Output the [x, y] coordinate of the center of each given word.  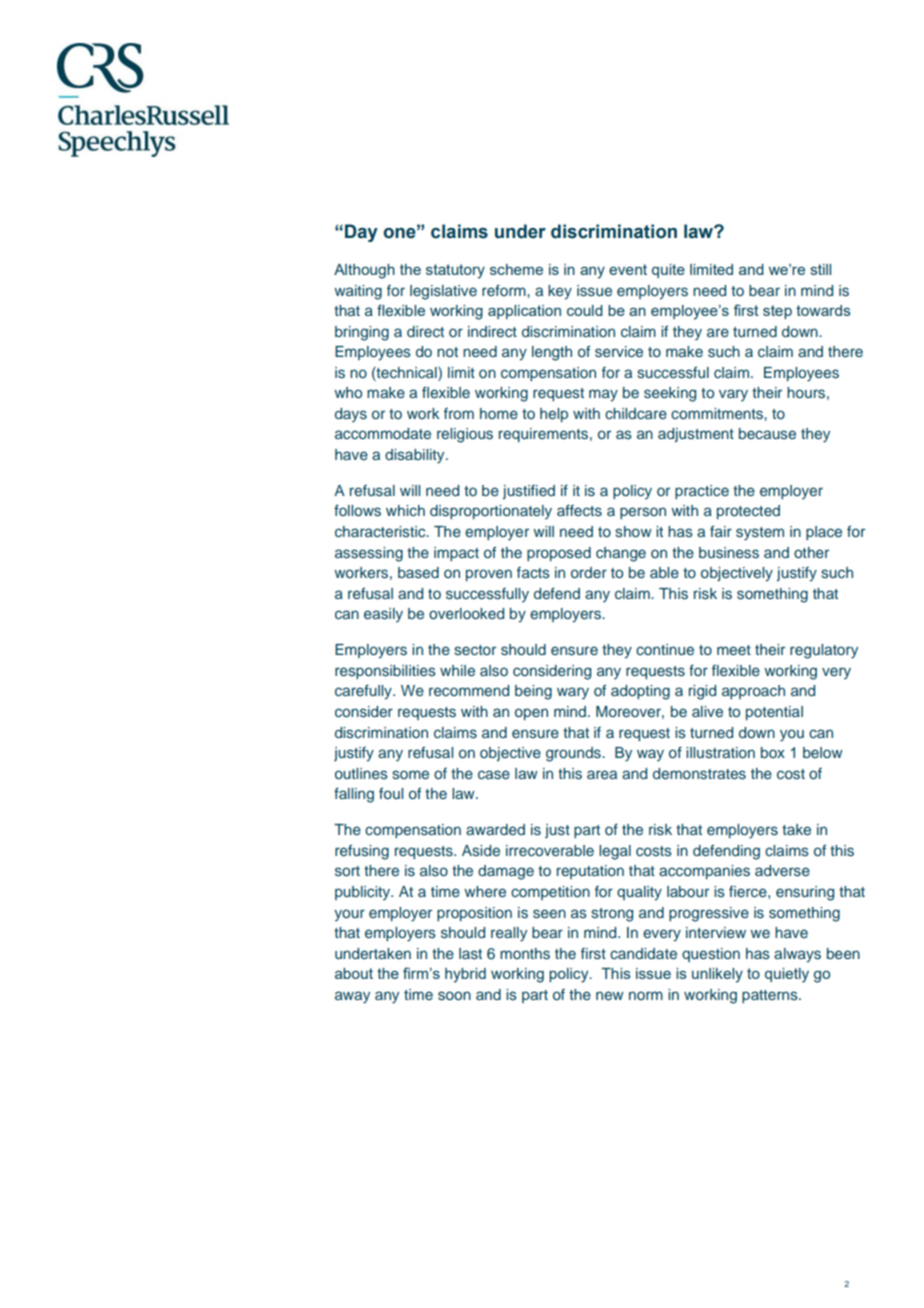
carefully [364, 692]
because [767, 433]
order [589, 572]
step [777, 312]
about [354, 973]
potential [774, 713]
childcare [636, 413]
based [418, 573]
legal [615, 852]
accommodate [383, 433]
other [811, 552]
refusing [362, 852]
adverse [782, 871]
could [585, 310]
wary [573, 693]
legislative [443, 292]
